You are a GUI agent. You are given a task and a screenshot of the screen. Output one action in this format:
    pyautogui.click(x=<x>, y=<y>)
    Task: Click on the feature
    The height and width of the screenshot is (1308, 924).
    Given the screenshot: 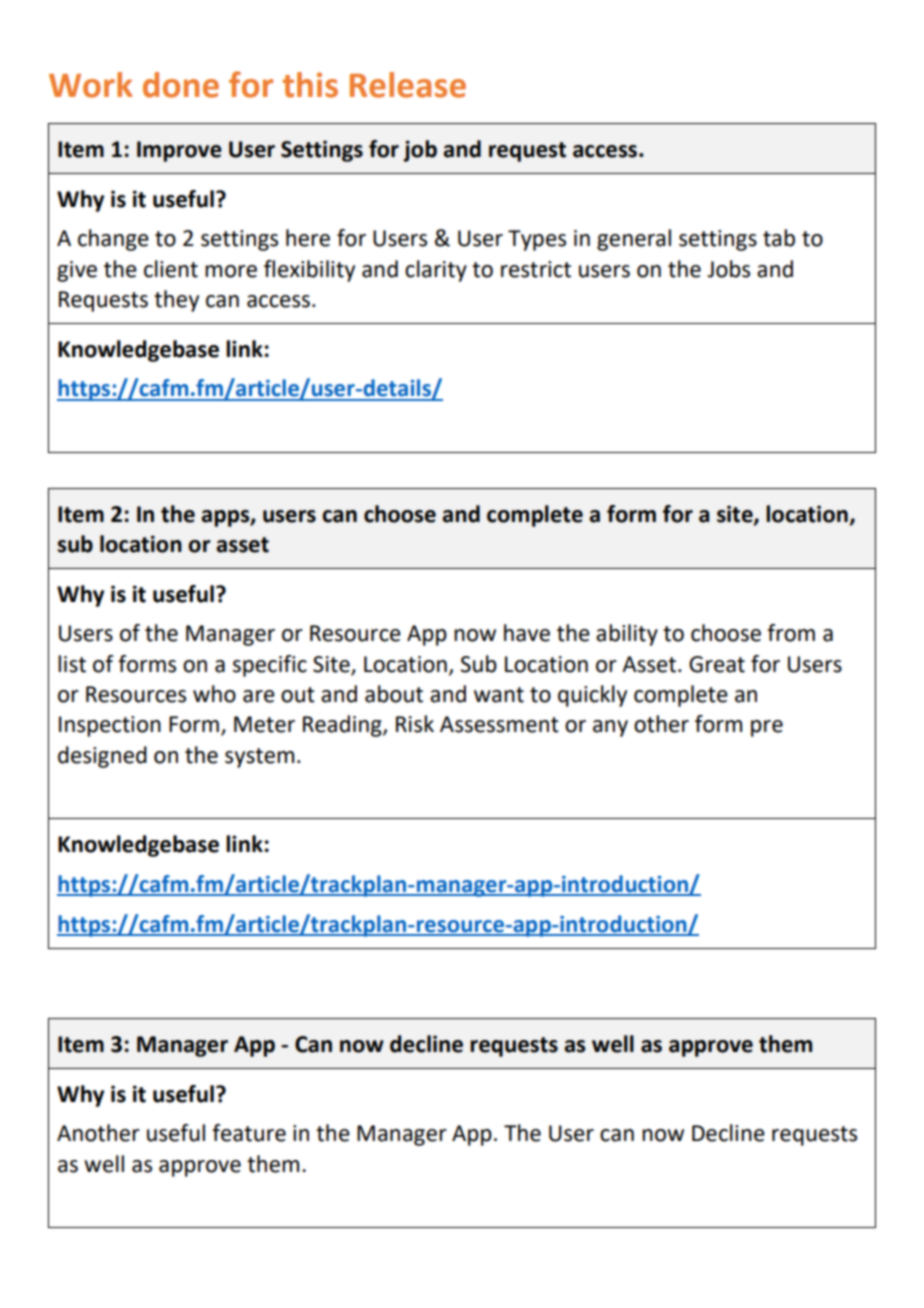 What is the action you would take?
    pyautogui.click(x=249, y=1133)
